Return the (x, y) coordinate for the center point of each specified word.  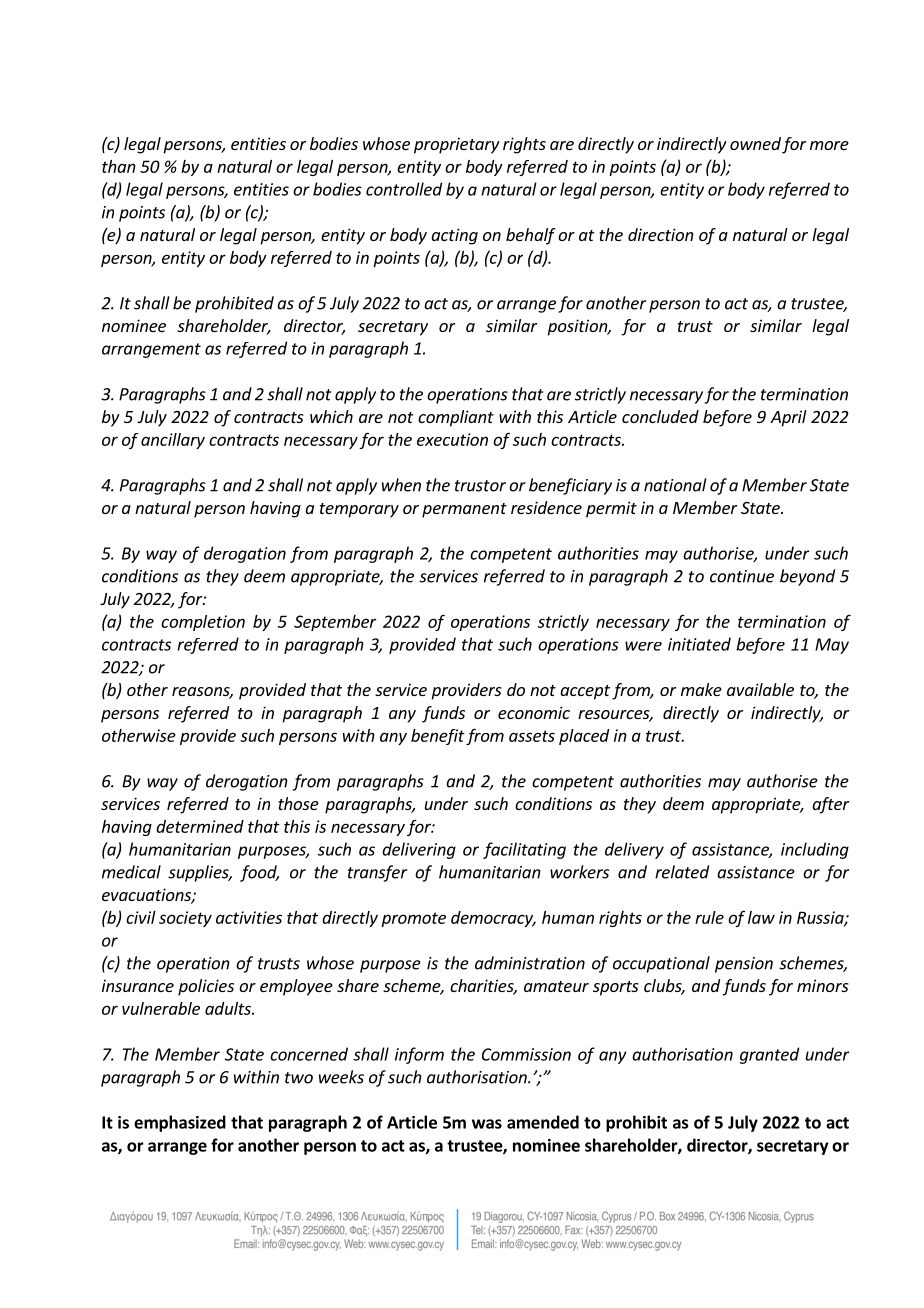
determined (200, 826)
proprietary (457, 145)
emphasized (180, 1123)
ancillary (173, 441)
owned (755, 143)
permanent (464, 510)
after (830, 805)
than (119, 166)
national (675, 485)
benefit (438, 737)
